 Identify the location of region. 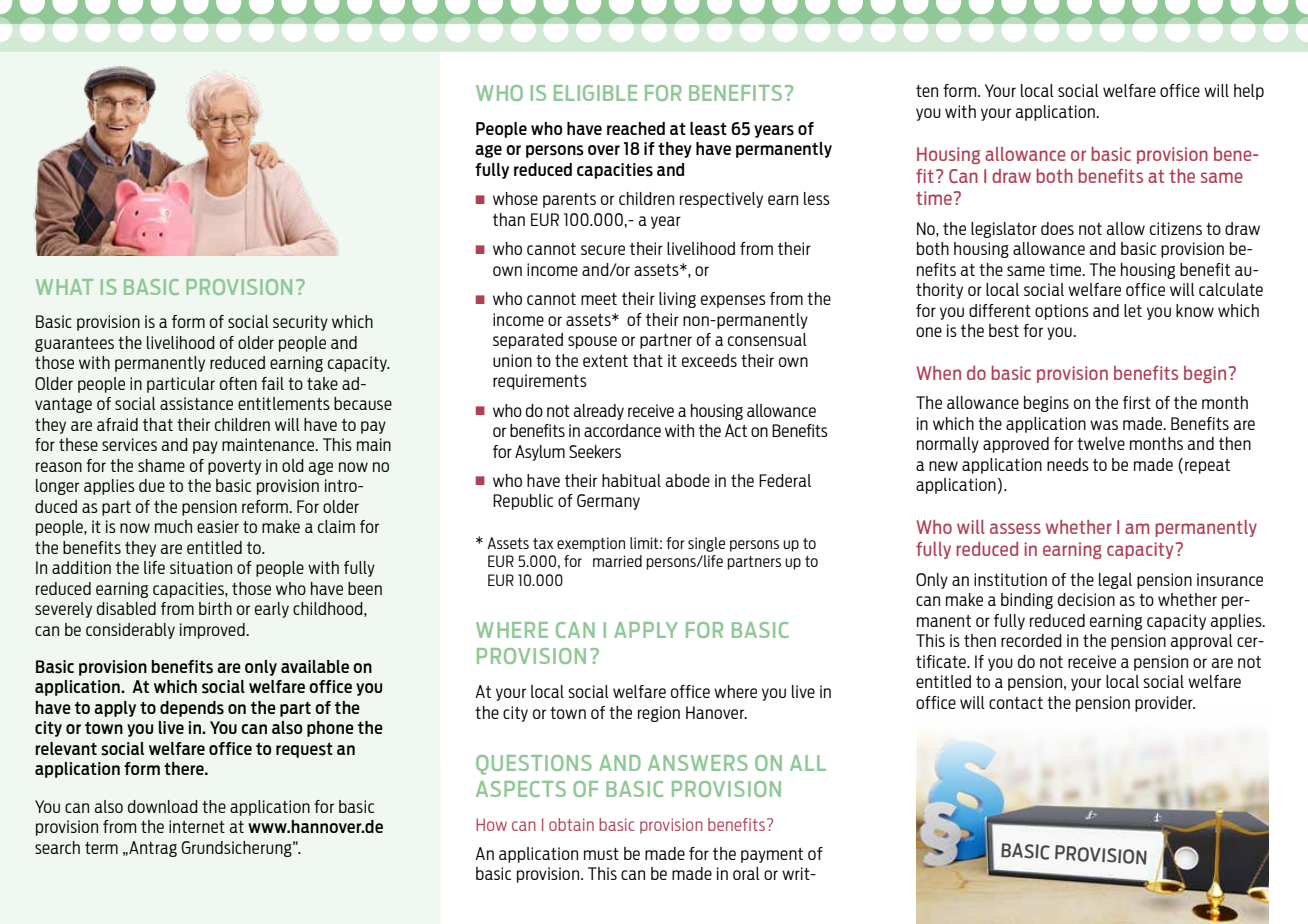
(659, 714).
